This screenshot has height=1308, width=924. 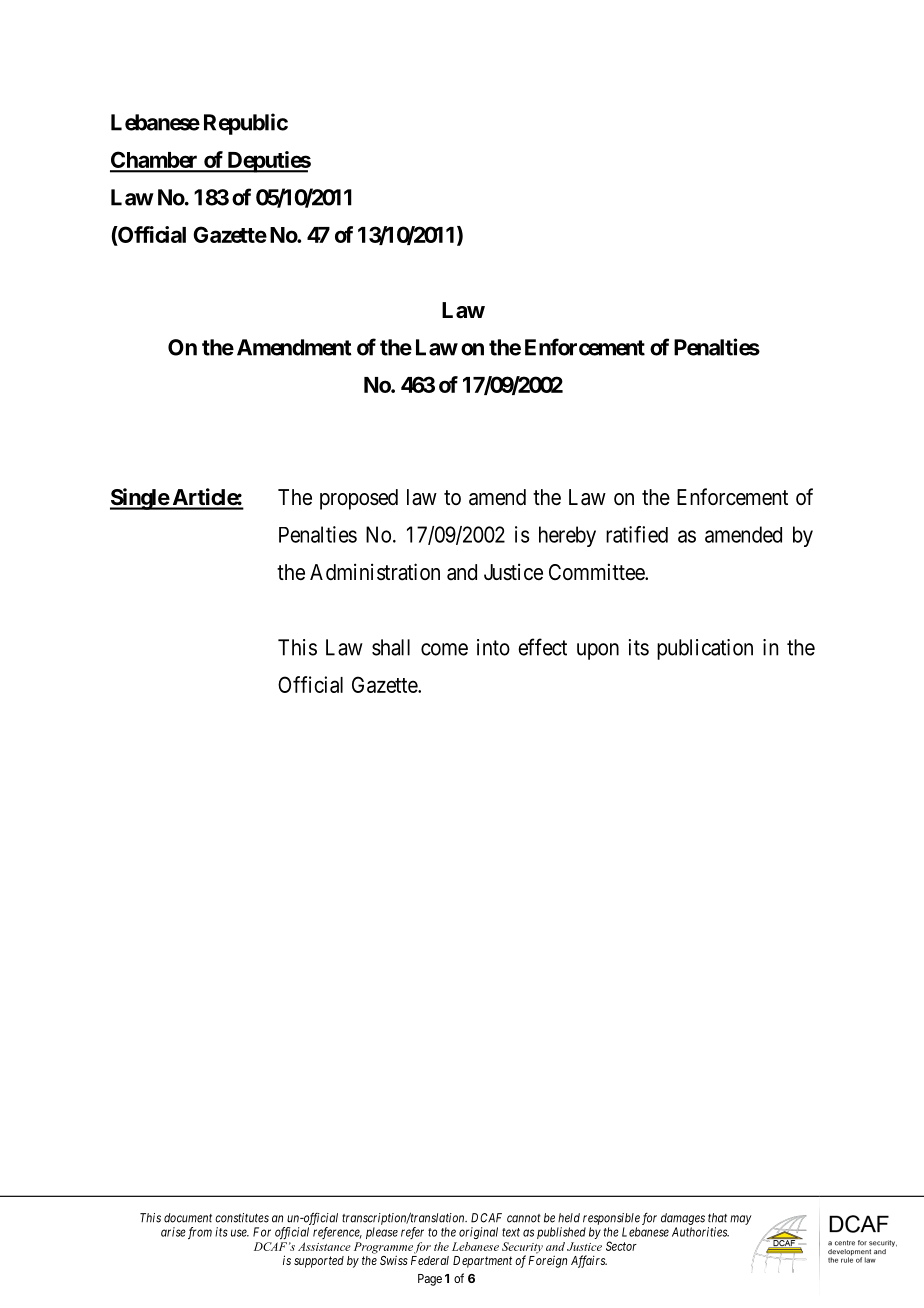 What do you see at coordinates (637, 534) in the screenshot?
I see `ratified` at bounding box center [637, 534].
